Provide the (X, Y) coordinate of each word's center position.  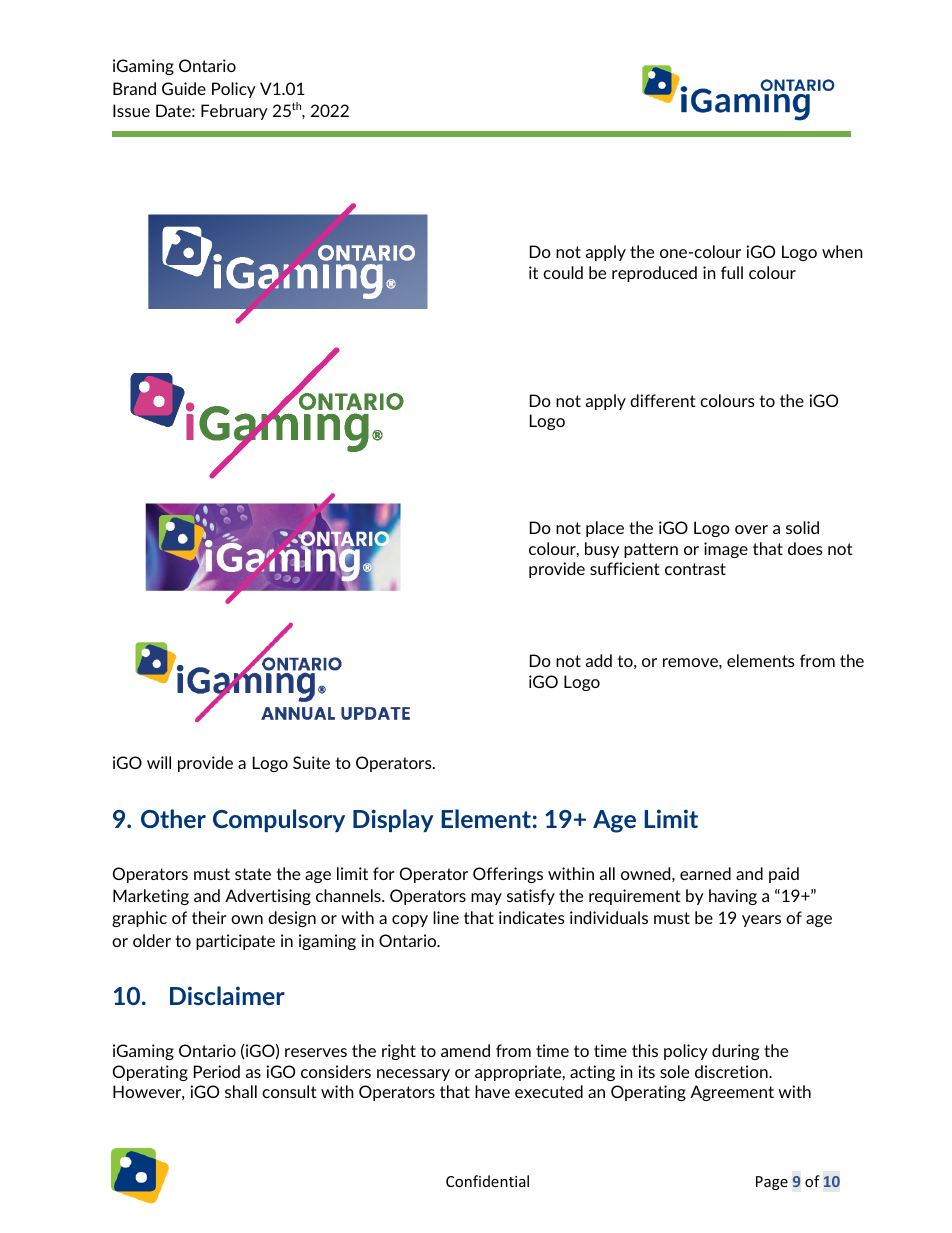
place (605, 529)
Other (173, 818)
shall (241, 1091)
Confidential (487, 1181)
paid (784, 875)
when (842, 251)
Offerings (508, 875)
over (751, 529)
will (159, 762)
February (234, 112)
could (563, 272)
